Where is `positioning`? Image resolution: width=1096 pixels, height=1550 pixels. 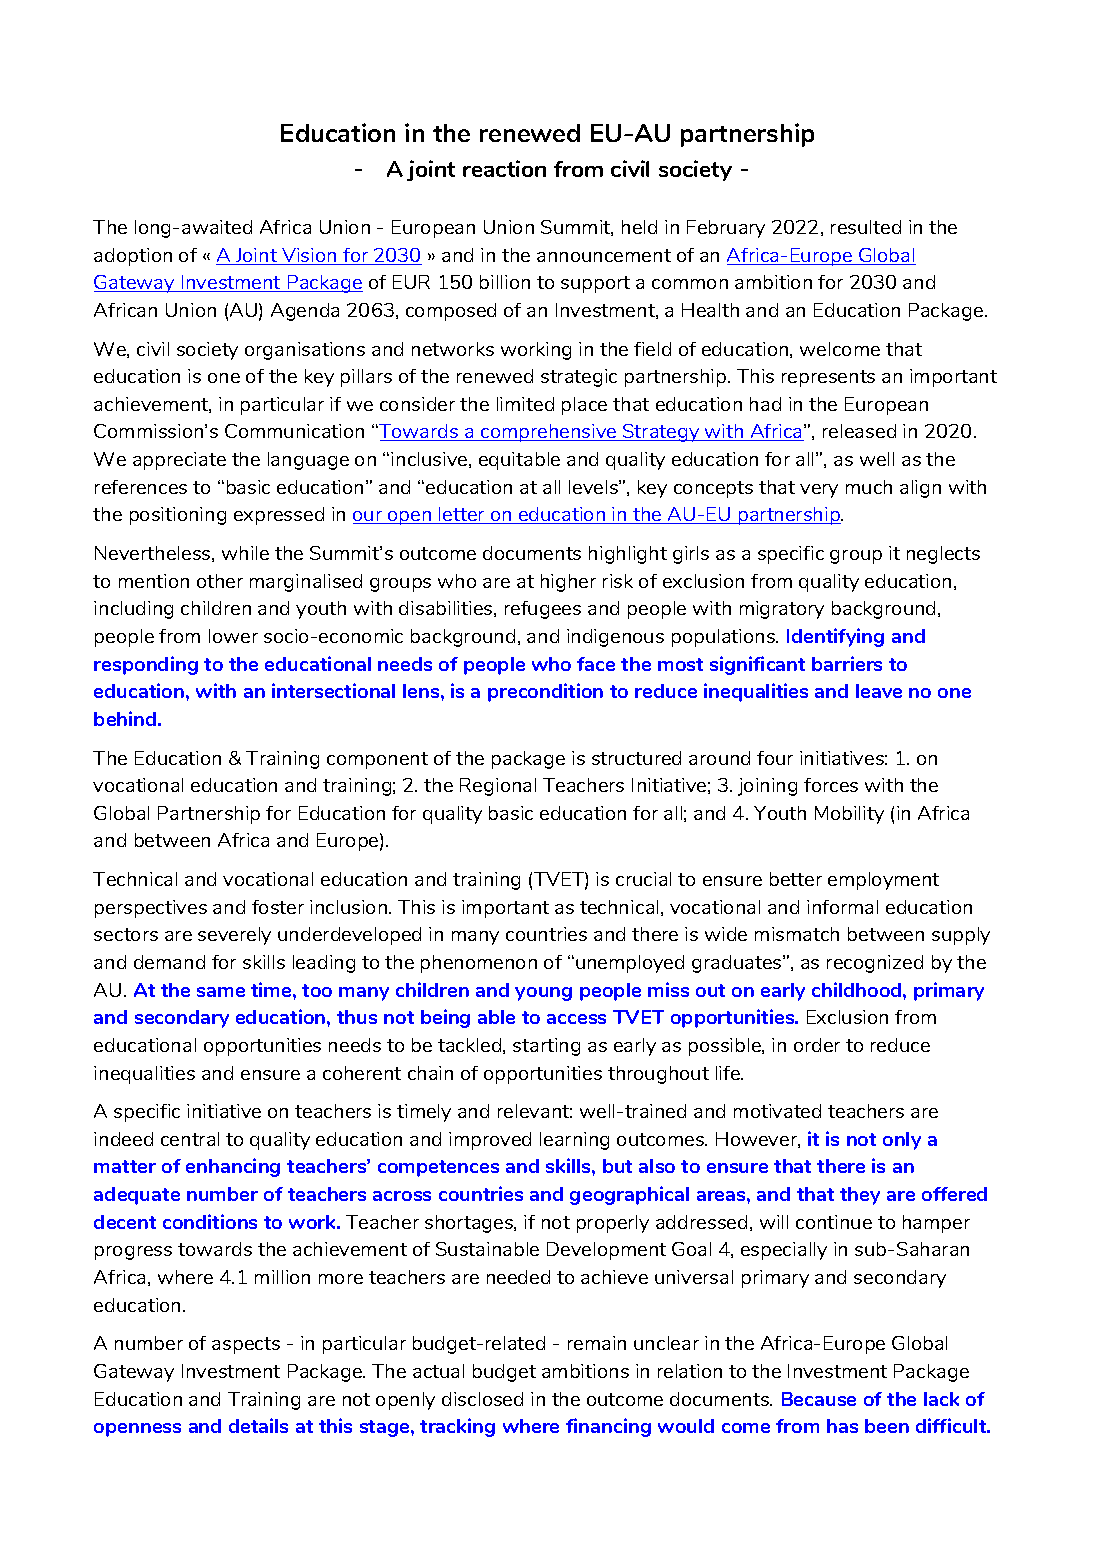 positioning is located at coordinates (178, 516).
